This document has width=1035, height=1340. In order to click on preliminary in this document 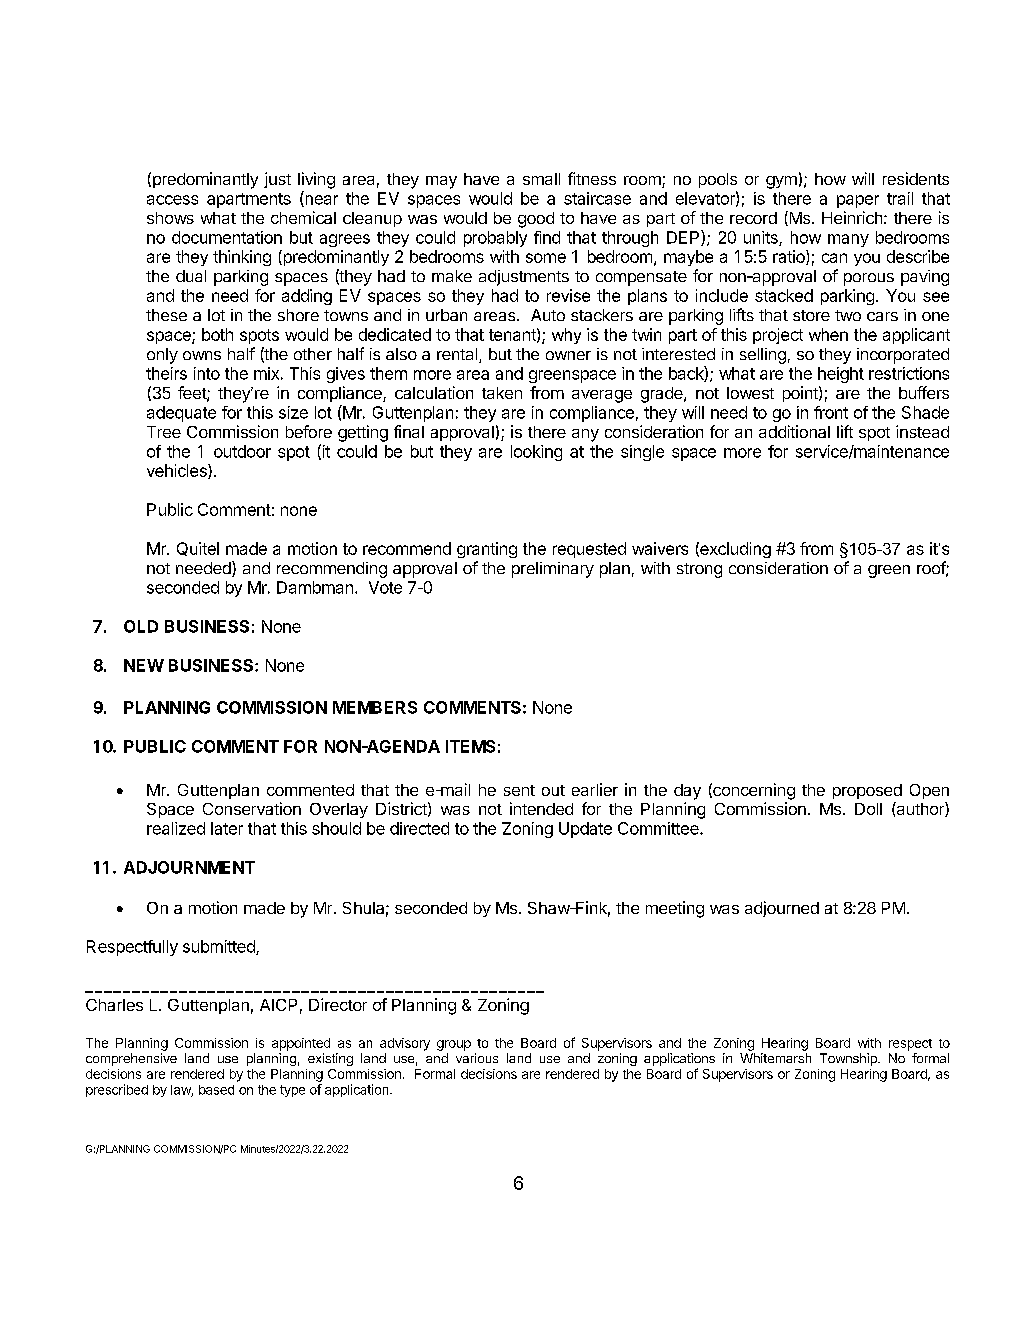, I will do `click(553, 570)`.
